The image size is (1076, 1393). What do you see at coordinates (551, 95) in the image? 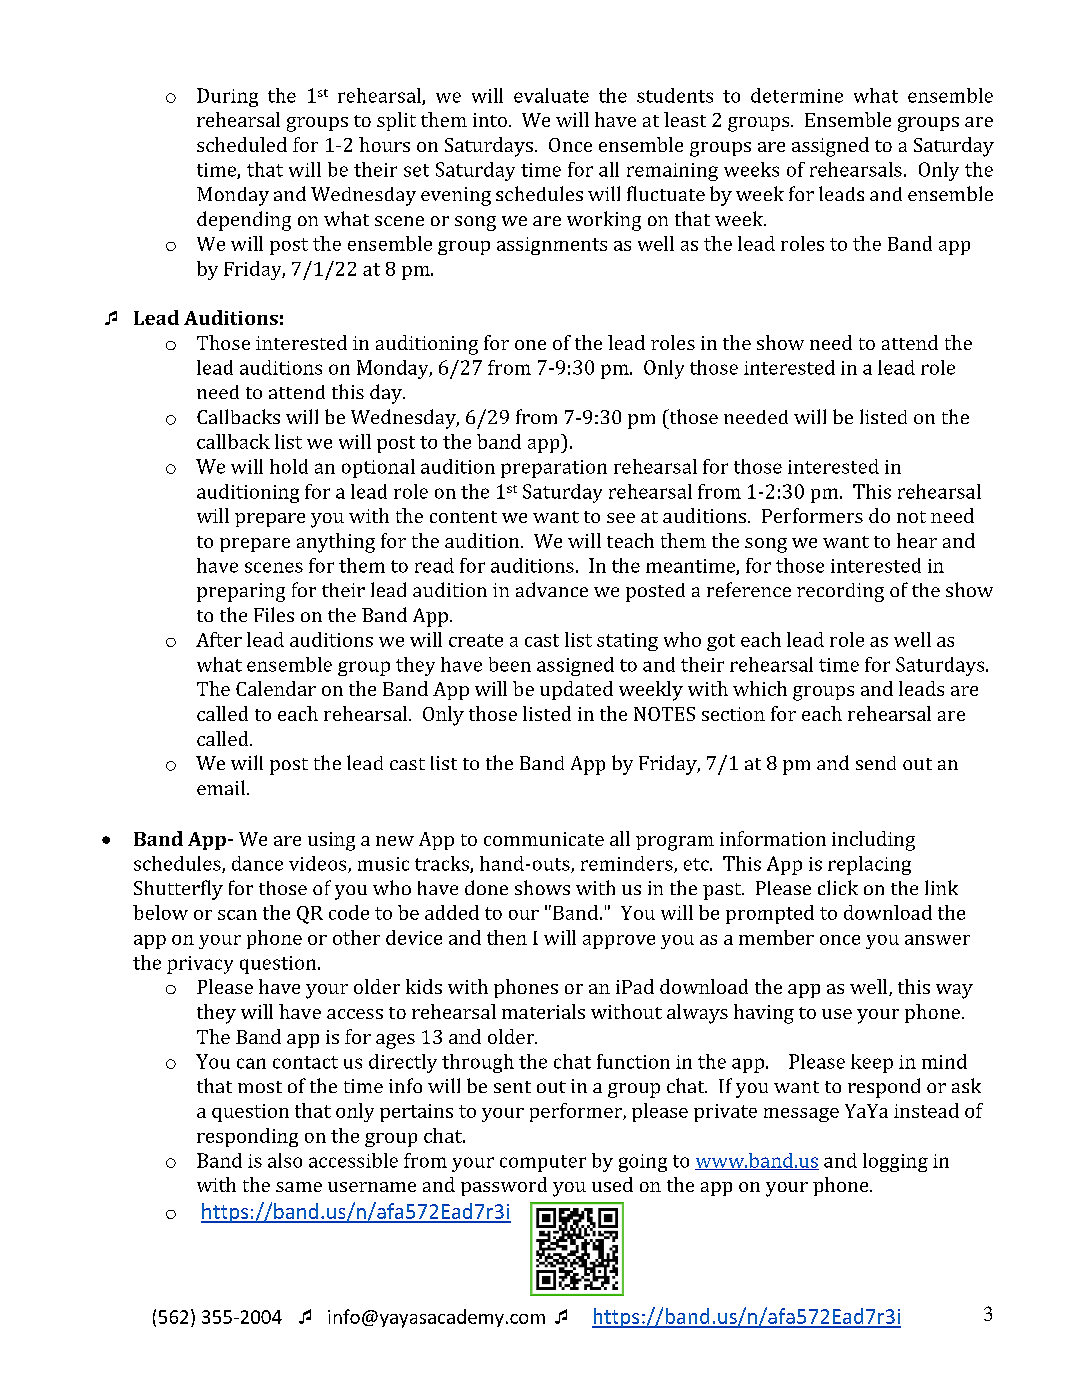
I see `evaluate` at bounding box center [551, 95].
